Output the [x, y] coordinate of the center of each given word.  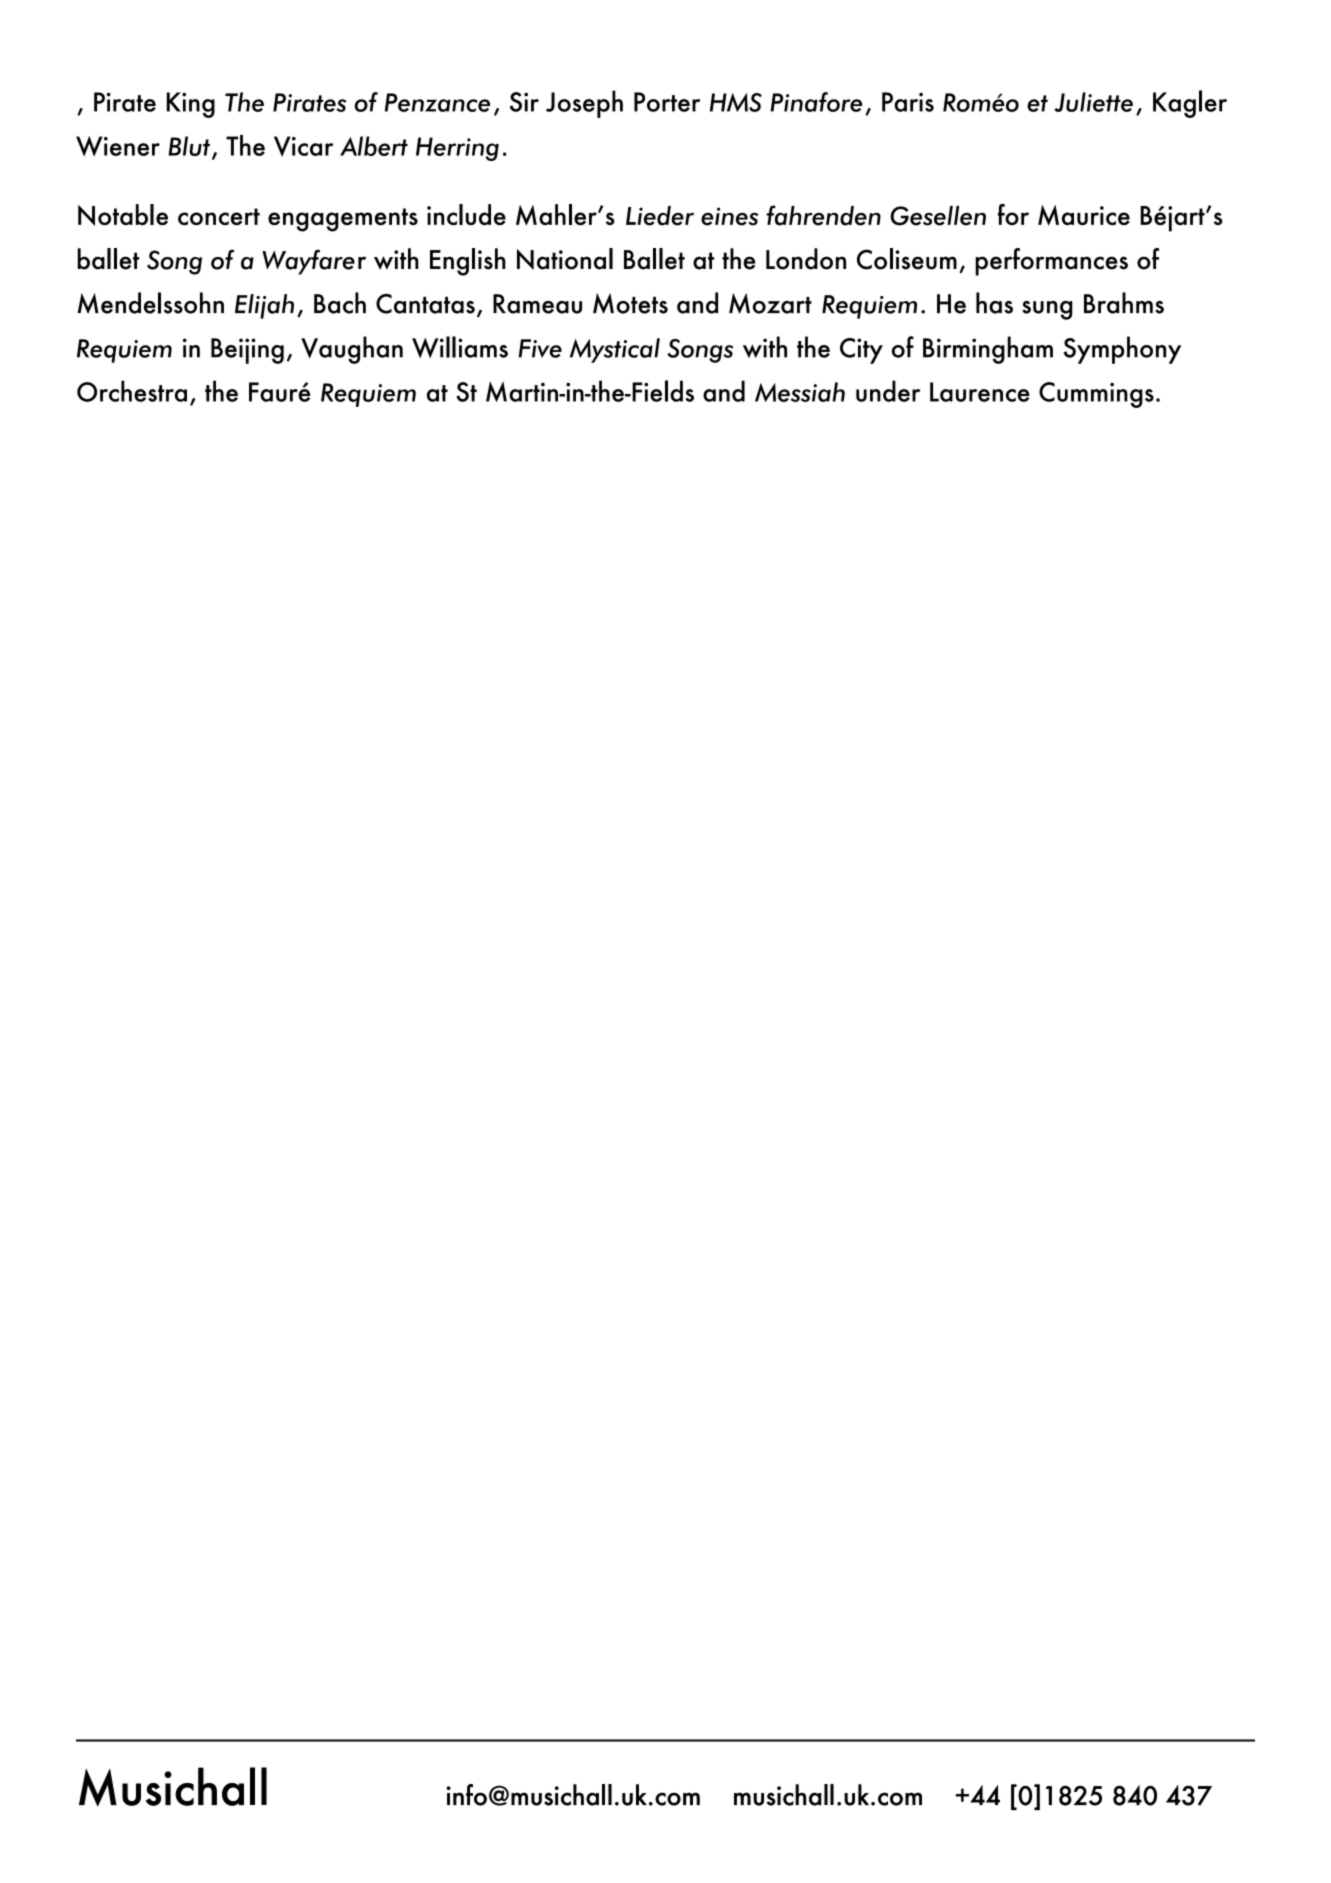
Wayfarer [314, 262]
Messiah [800, 392]
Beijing [247, 351]
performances [1051, 262]
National [565, 259]
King [191, 105]
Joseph [584, 104]
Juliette [1093, 102]
